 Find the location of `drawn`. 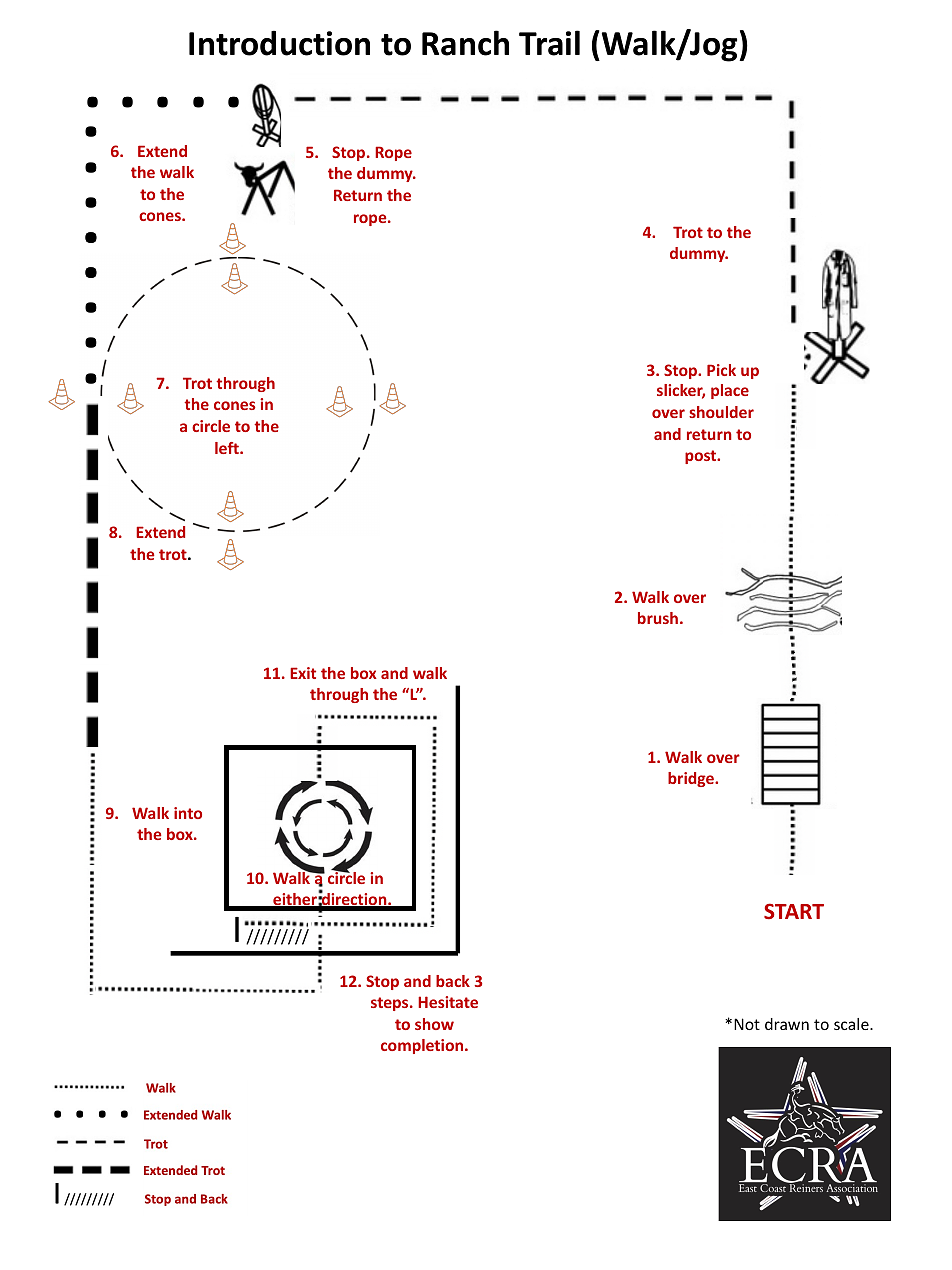

drawn is located at coordinates (787, 1024).
